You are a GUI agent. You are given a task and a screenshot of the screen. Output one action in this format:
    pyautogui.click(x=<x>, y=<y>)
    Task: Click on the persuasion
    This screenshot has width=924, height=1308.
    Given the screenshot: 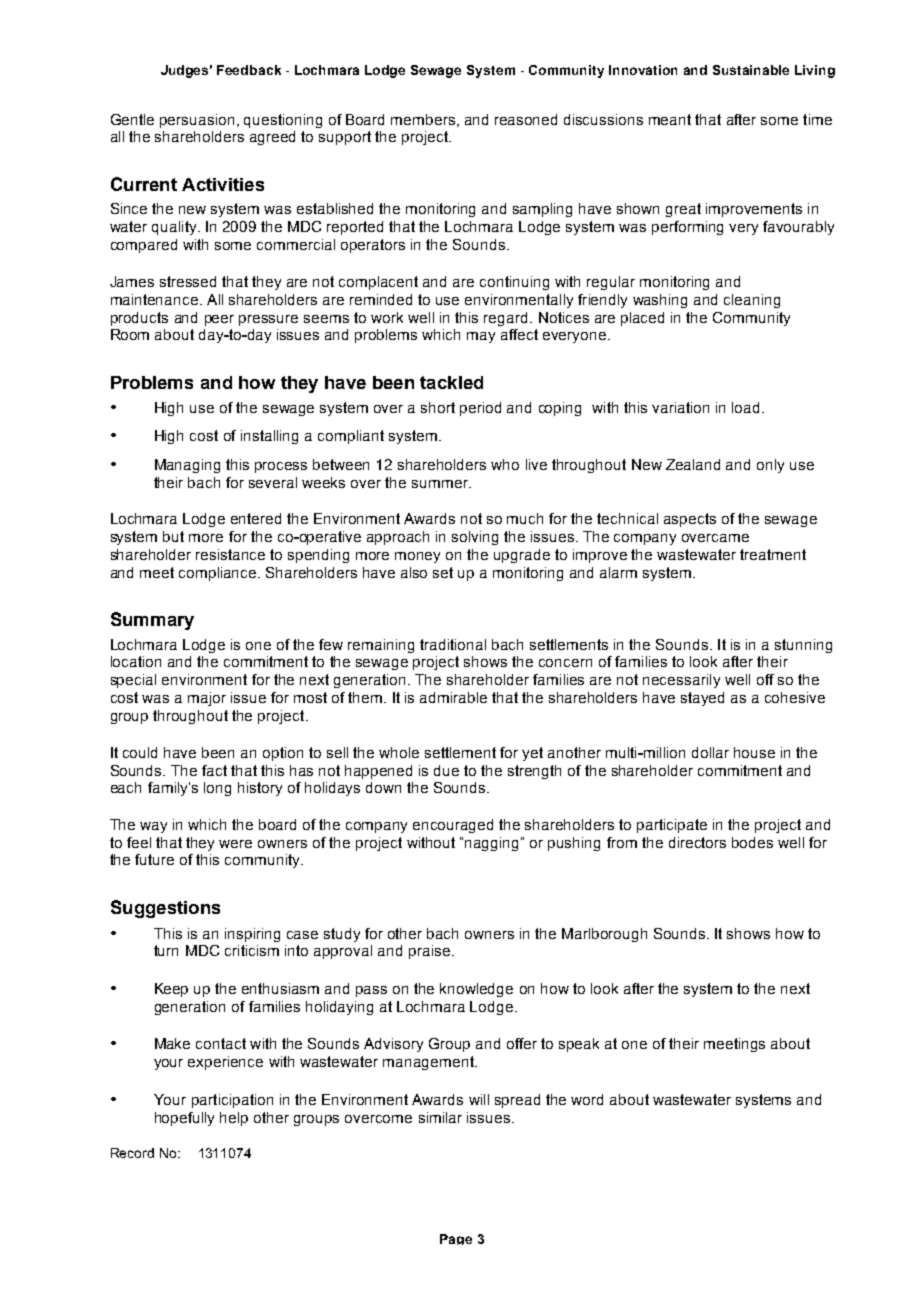 What is the action you would take?
    pyautogui.click(x=197, y=121)
